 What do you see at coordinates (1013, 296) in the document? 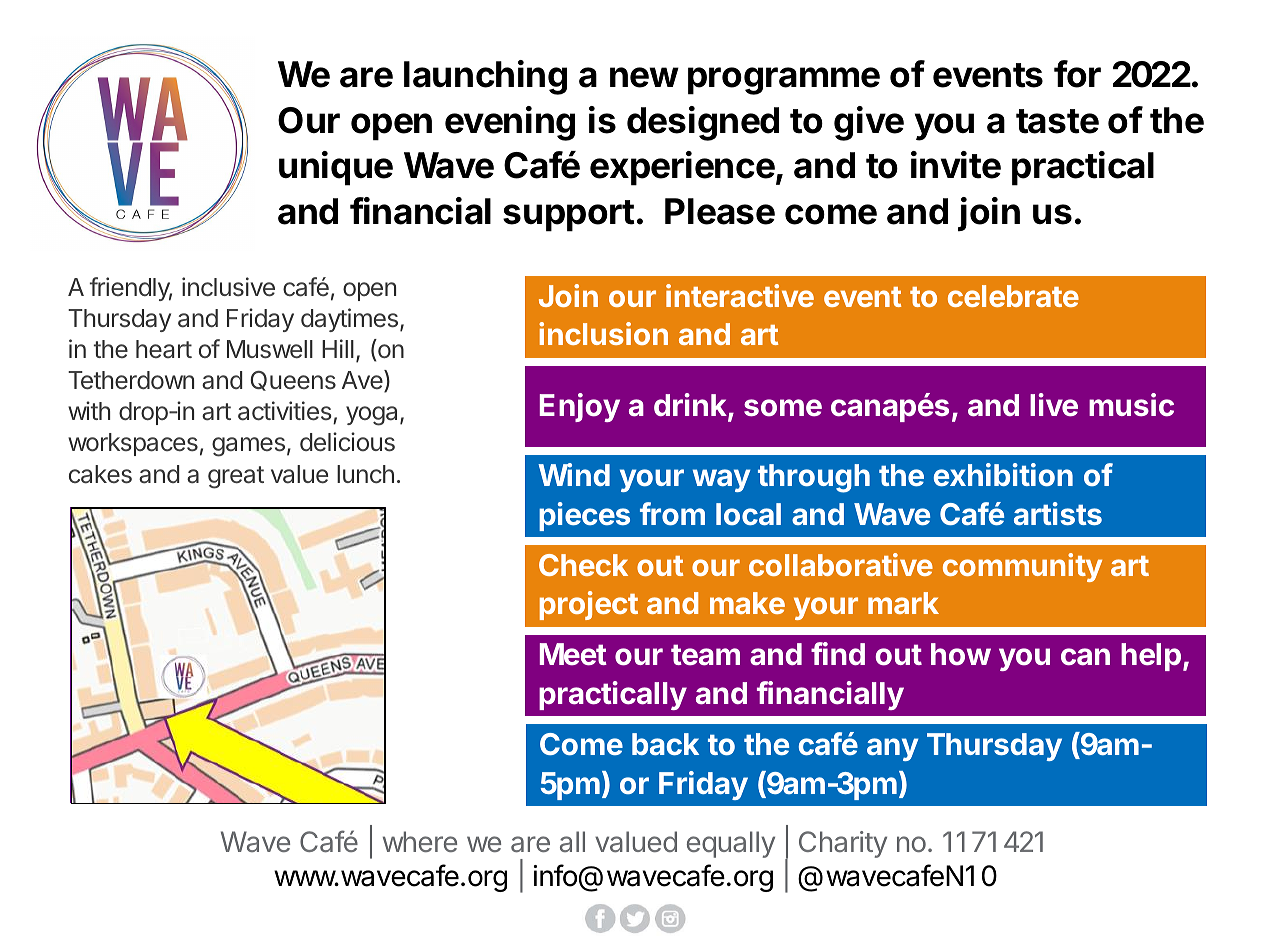
I see `celebrate` at bounding box center [1013, 296].
